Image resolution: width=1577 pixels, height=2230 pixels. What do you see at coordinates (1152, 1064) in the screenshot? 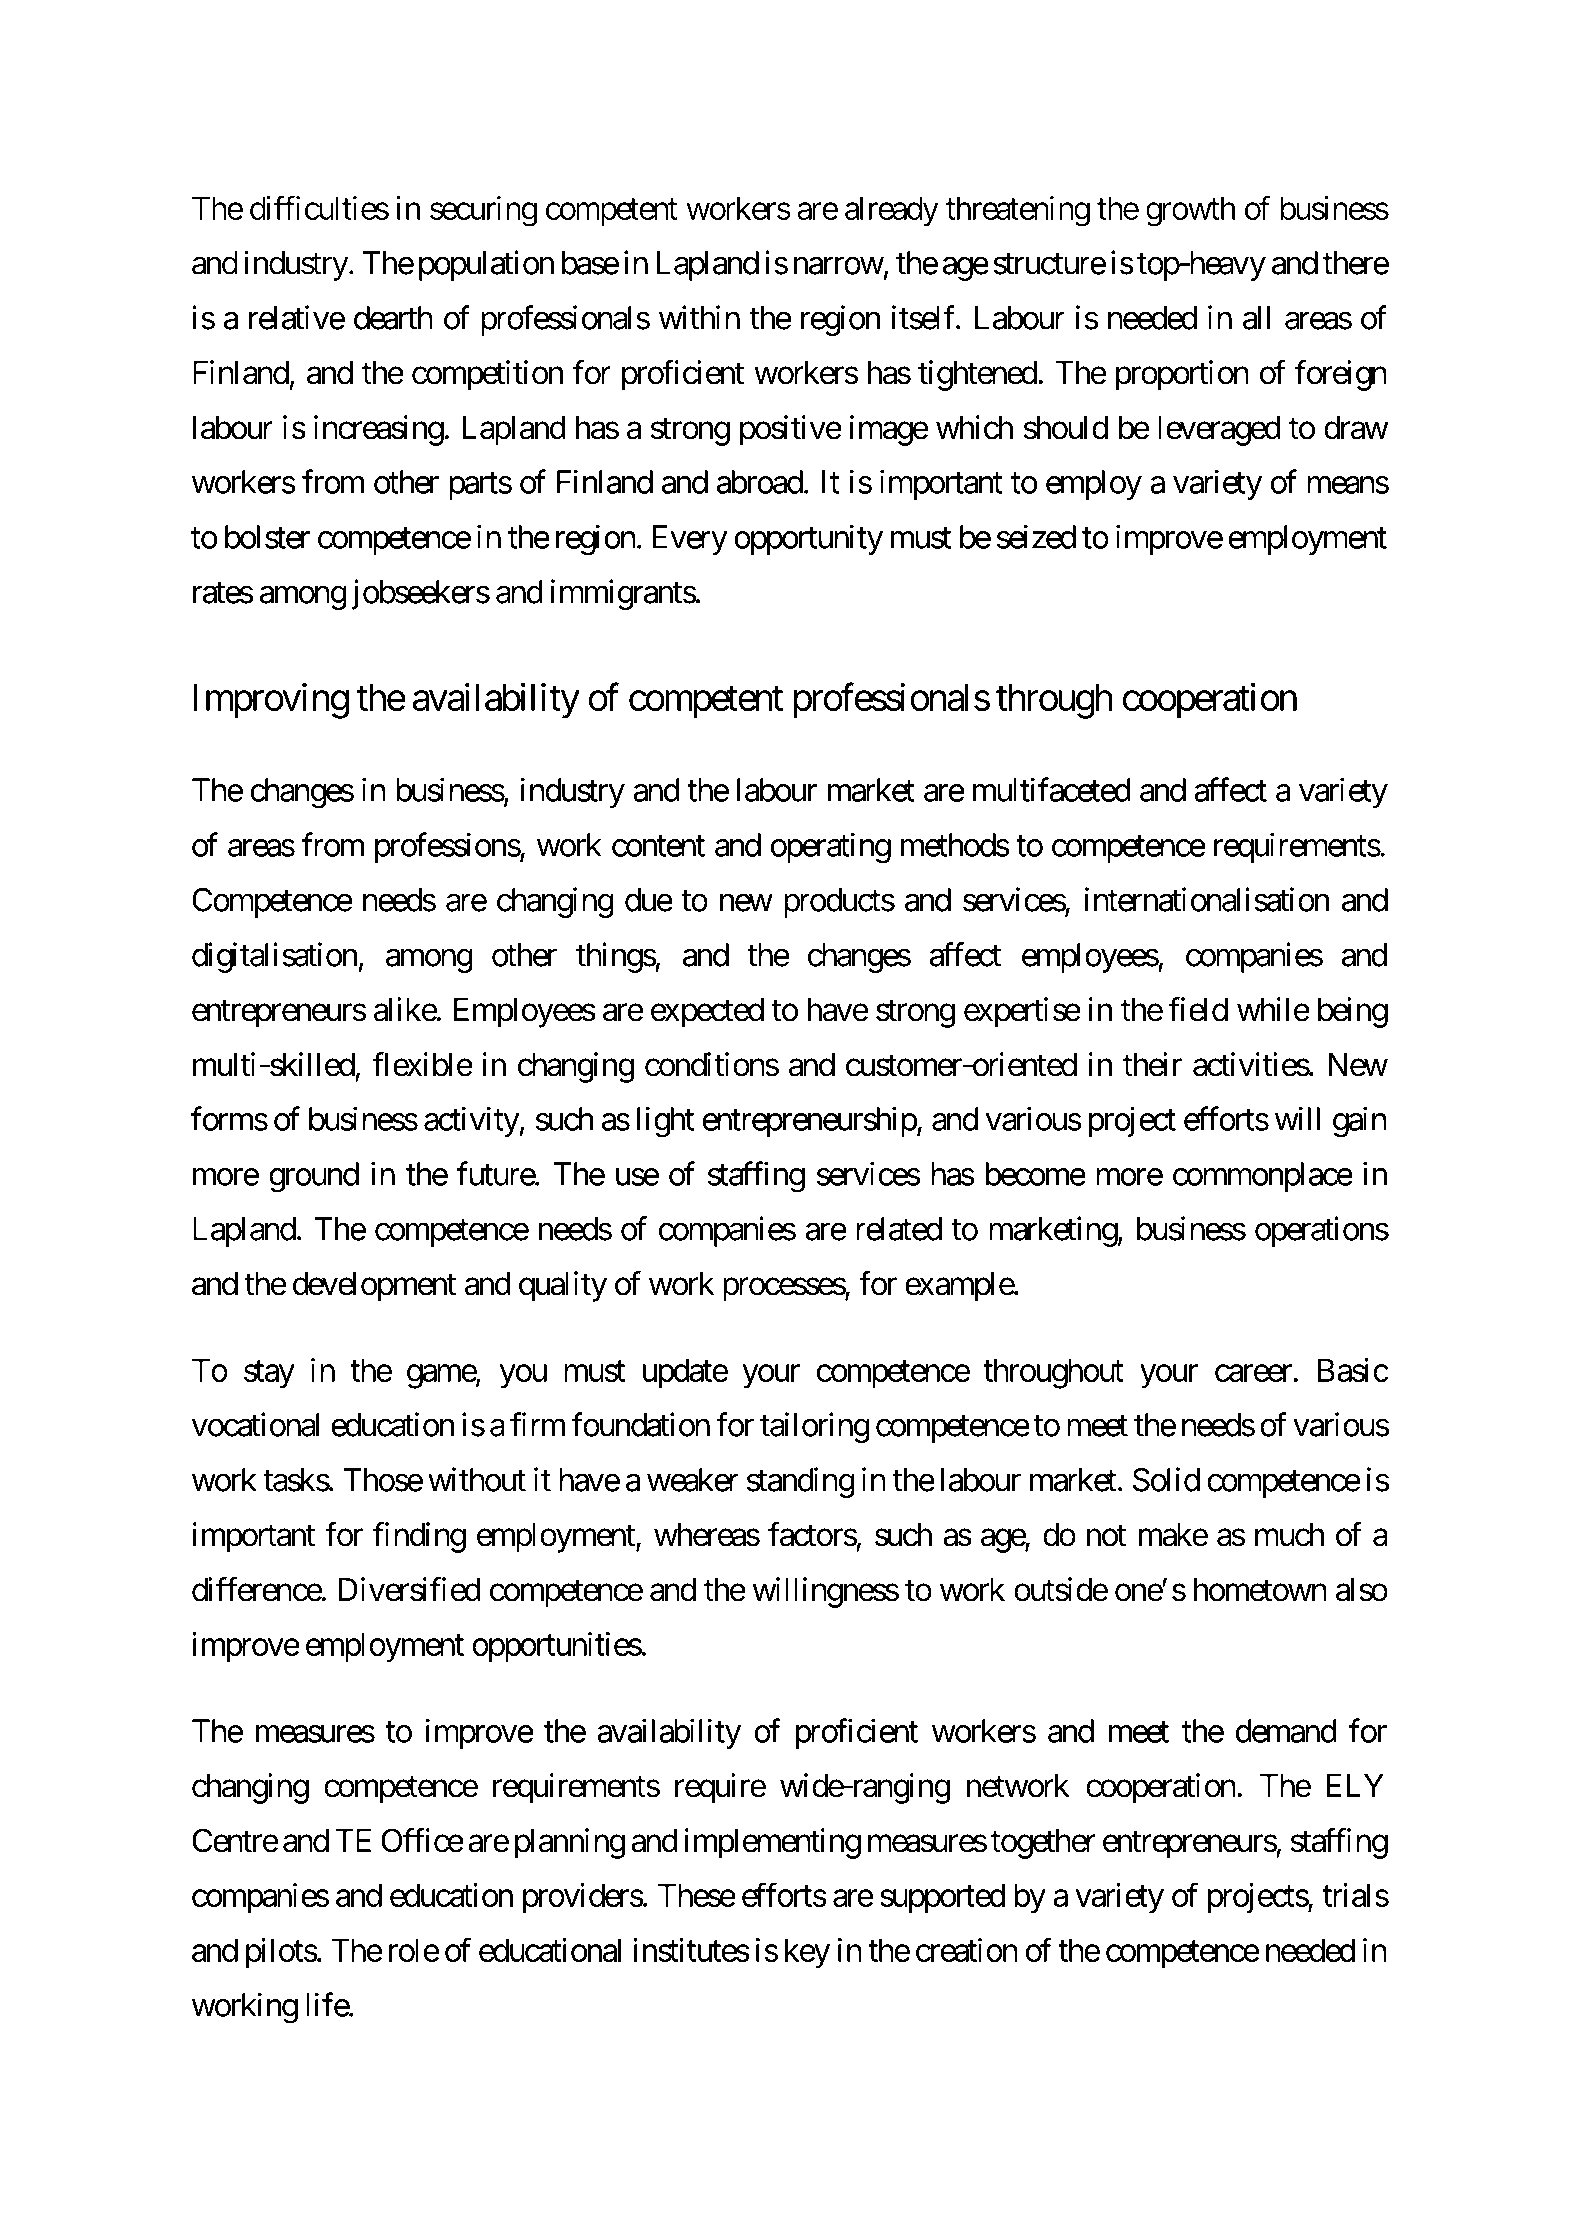
I see `their` at bounding box center [1152, 1064].
